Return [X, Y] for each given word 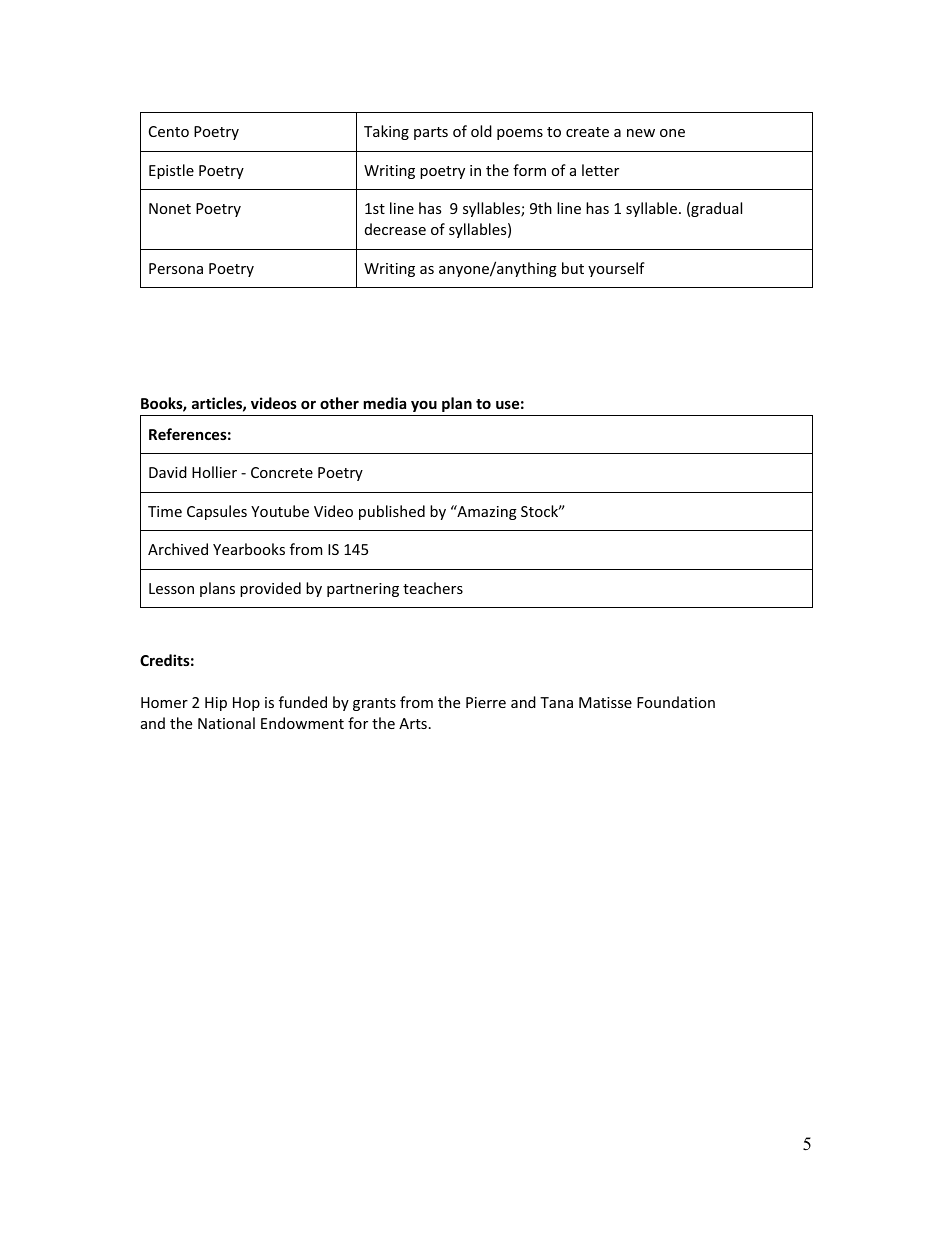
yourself [616, 269]
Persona [176, 268]
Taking [386, 132]
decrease [395, 229]
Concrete [282, 472]
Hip [216, 704]
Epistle [171, 171]
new [641, 133]
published [392, 512]
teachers [433, 588]
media [384, 403]
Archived [178, 549]
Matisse [605, 702]
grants [374, 704]
